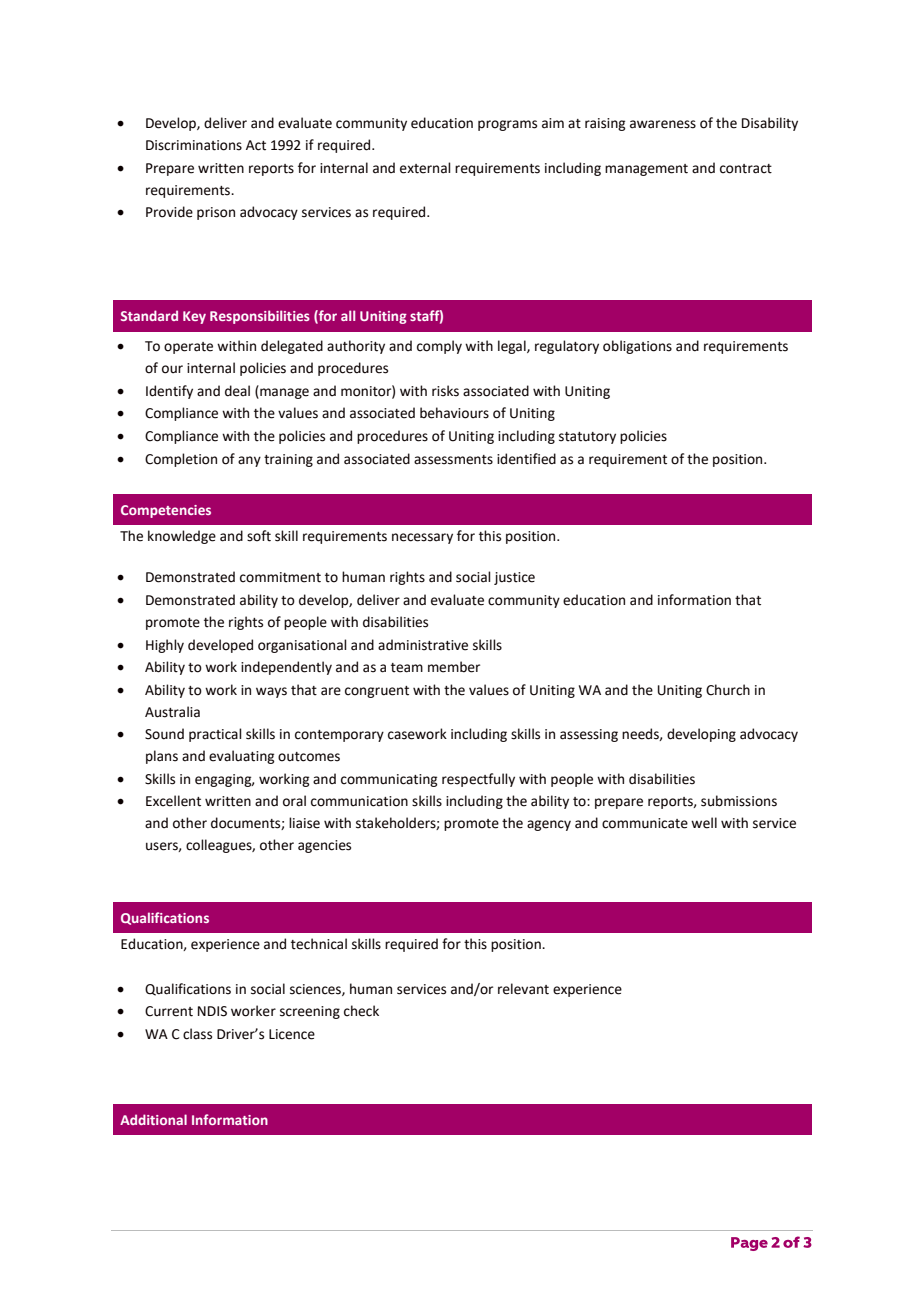 The width and height of the screenshot is (924, 1308). Describe the element at coordinates (361, 1011) in the screenshot. I see `check` at that location.
